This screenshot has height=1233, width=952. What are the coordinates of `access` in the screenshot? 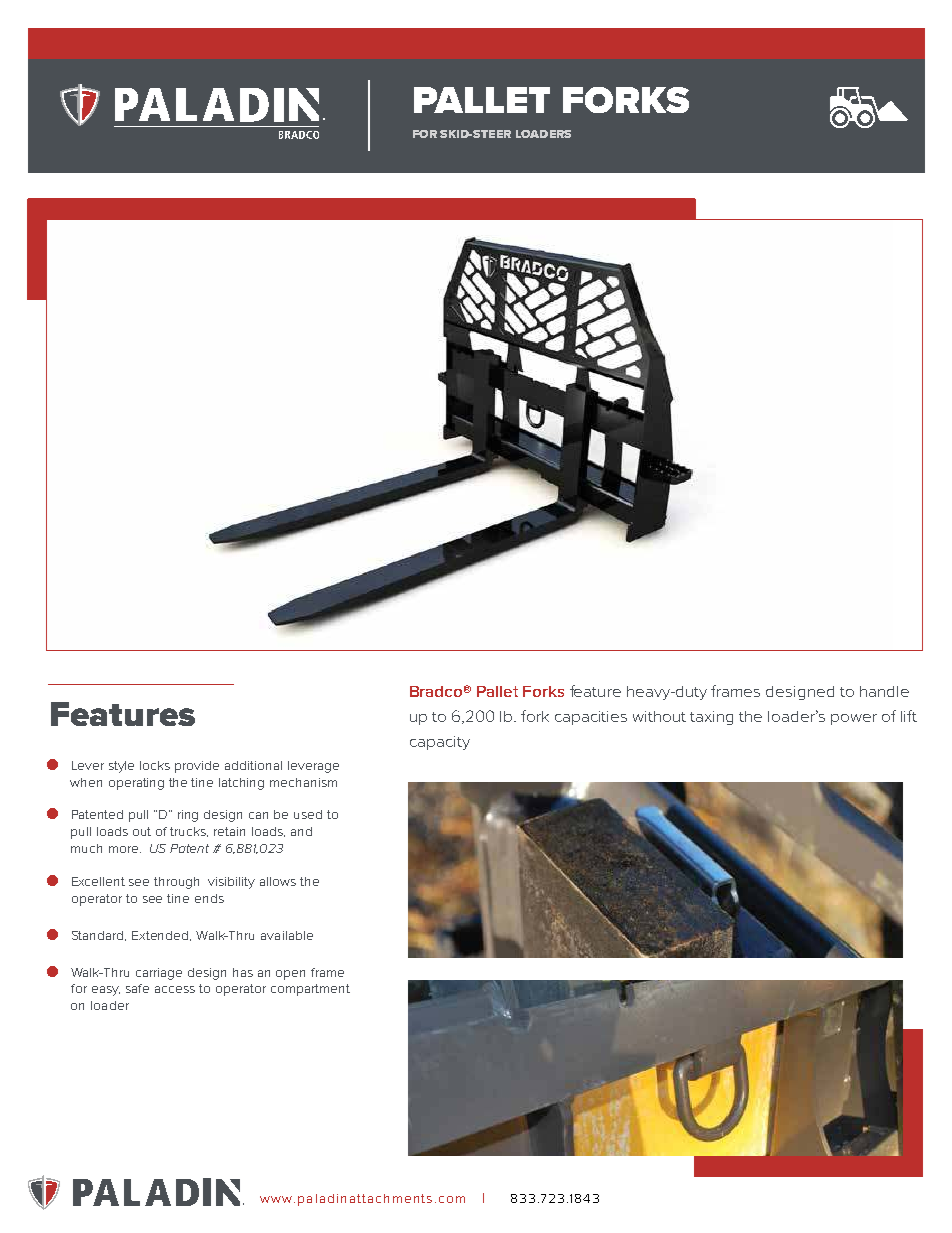 It's located at (175, 989).
